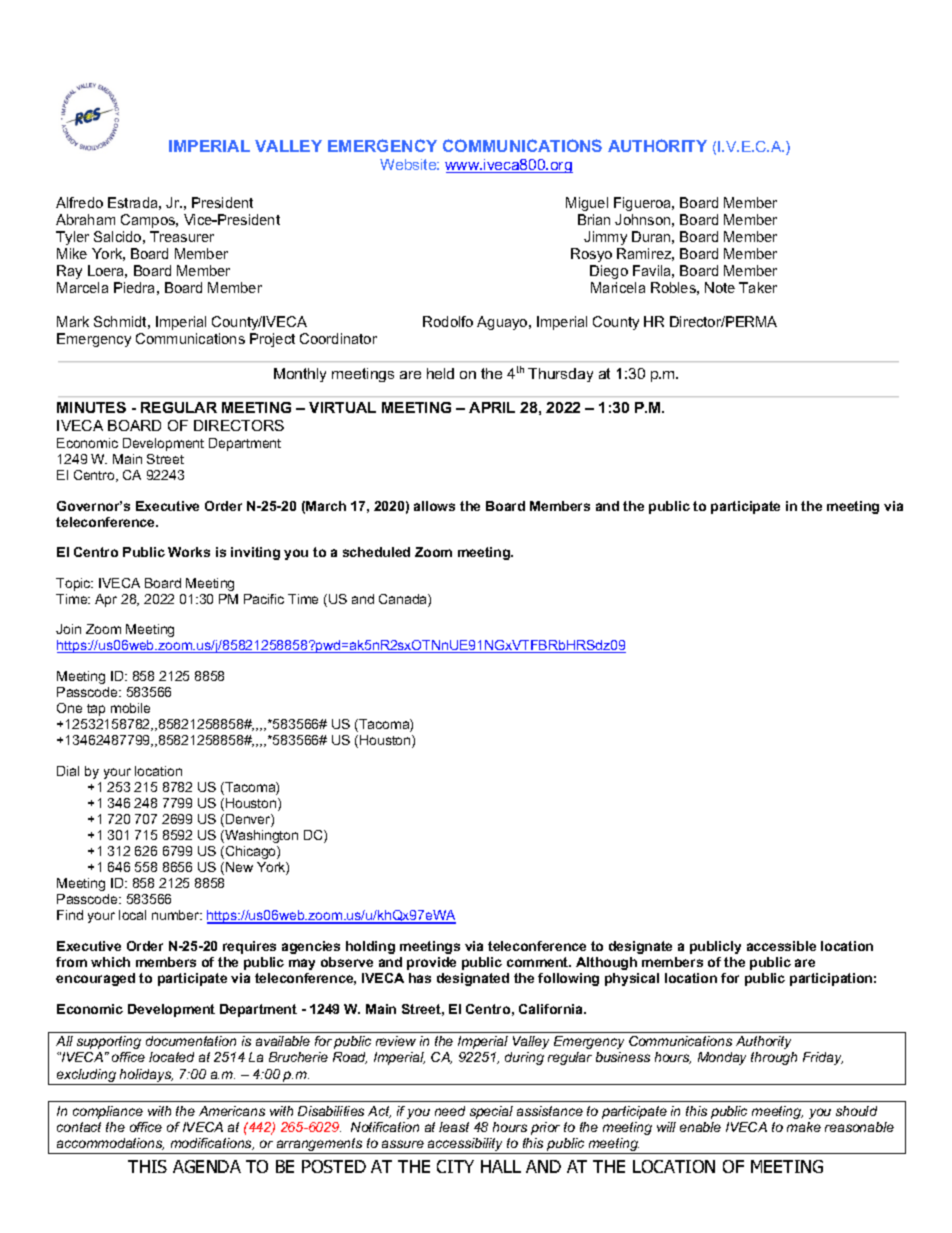 Image resolution: width=952 pixels, height=1233 pixels. Describe the element at coordinates (781, 946) in the document. I see `accessible` at that location.
